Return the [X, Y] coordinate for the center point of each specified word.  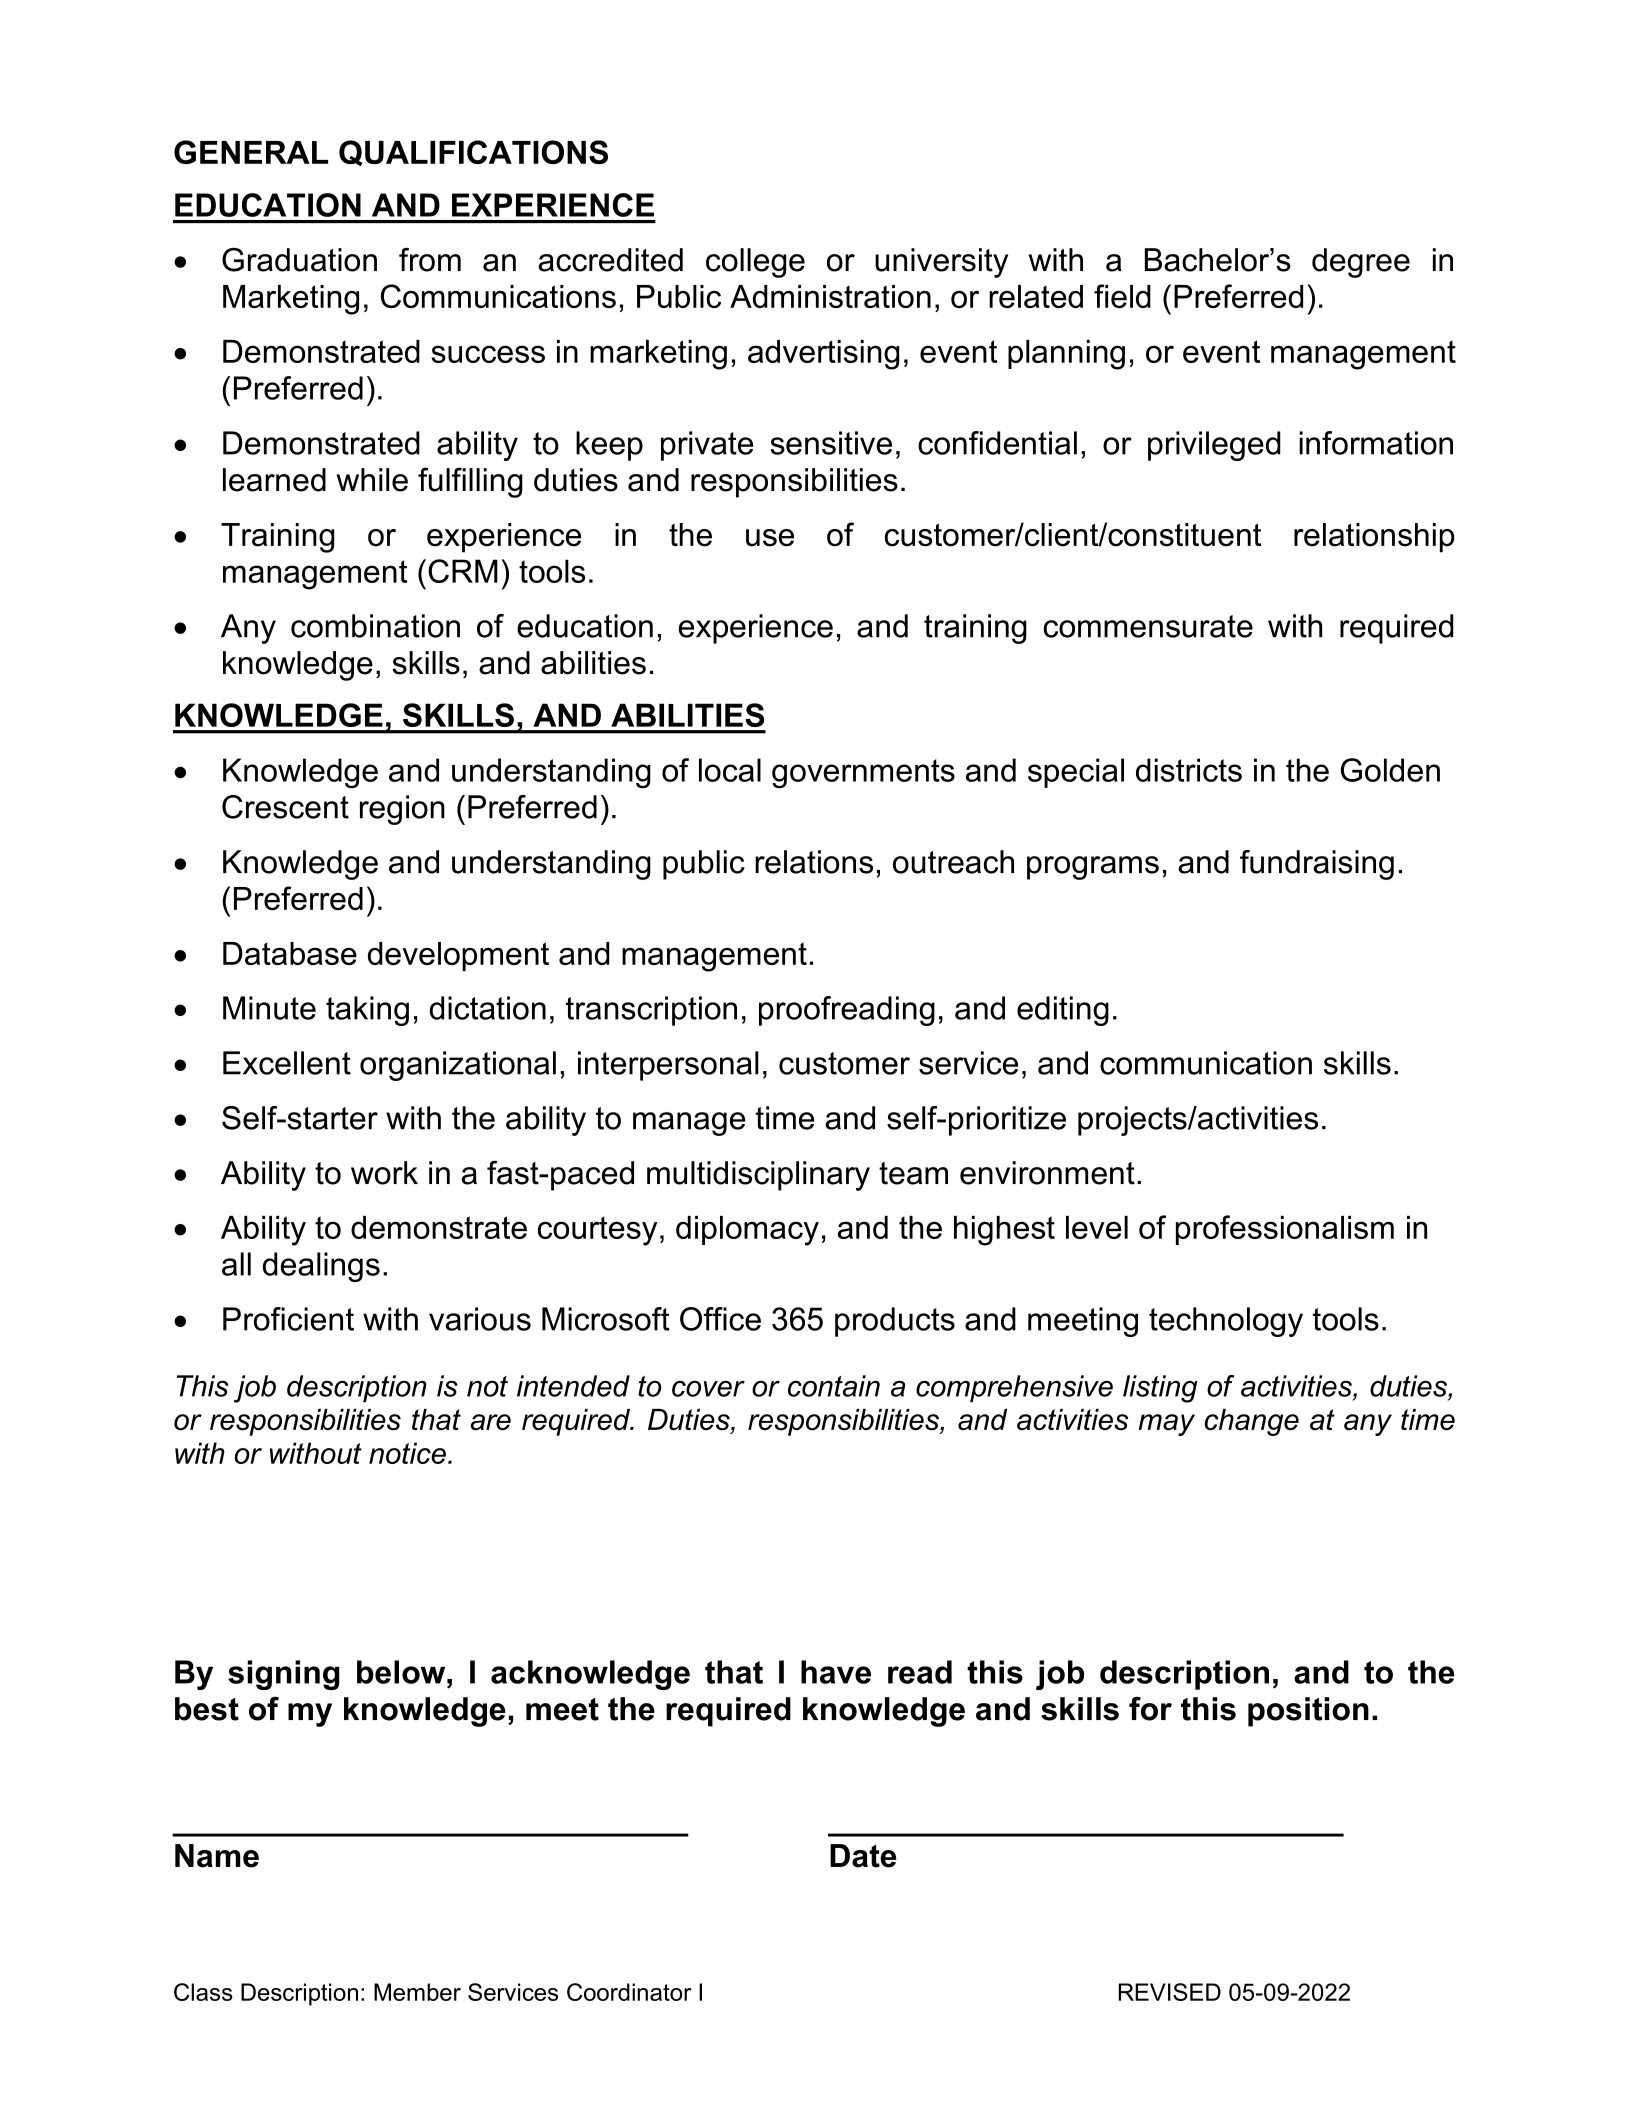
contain [834, 1386]
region [402, 810]
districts [1189, 770]
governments [863, 774]
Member [417, 1992]
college [755, 263]
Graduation [299, 260]
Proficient [288, 1319]
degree [1361, 263]
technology [1226, 1322]
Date [863, 1856]
